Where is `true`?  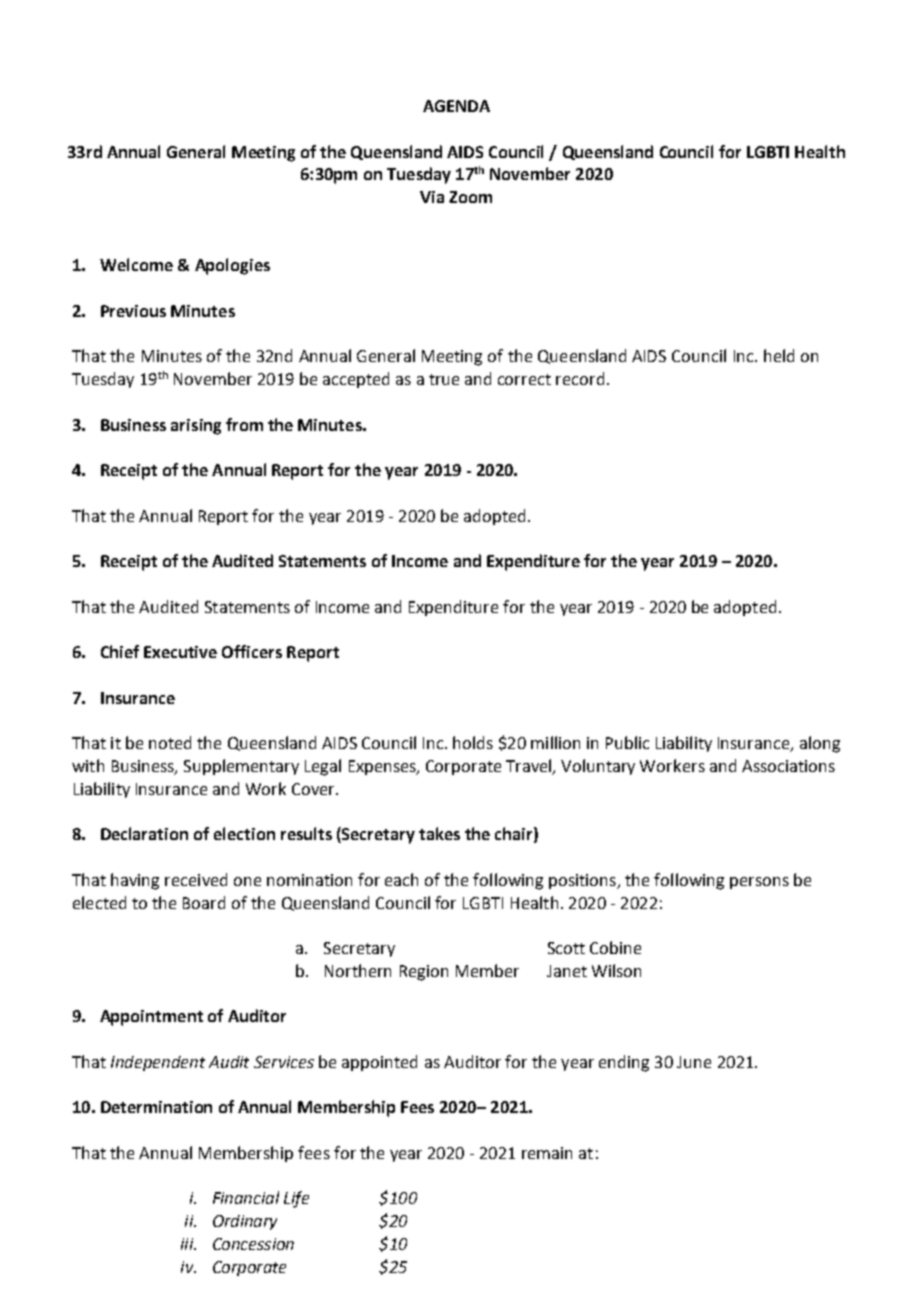
true is located at coordinates (444, 379).
